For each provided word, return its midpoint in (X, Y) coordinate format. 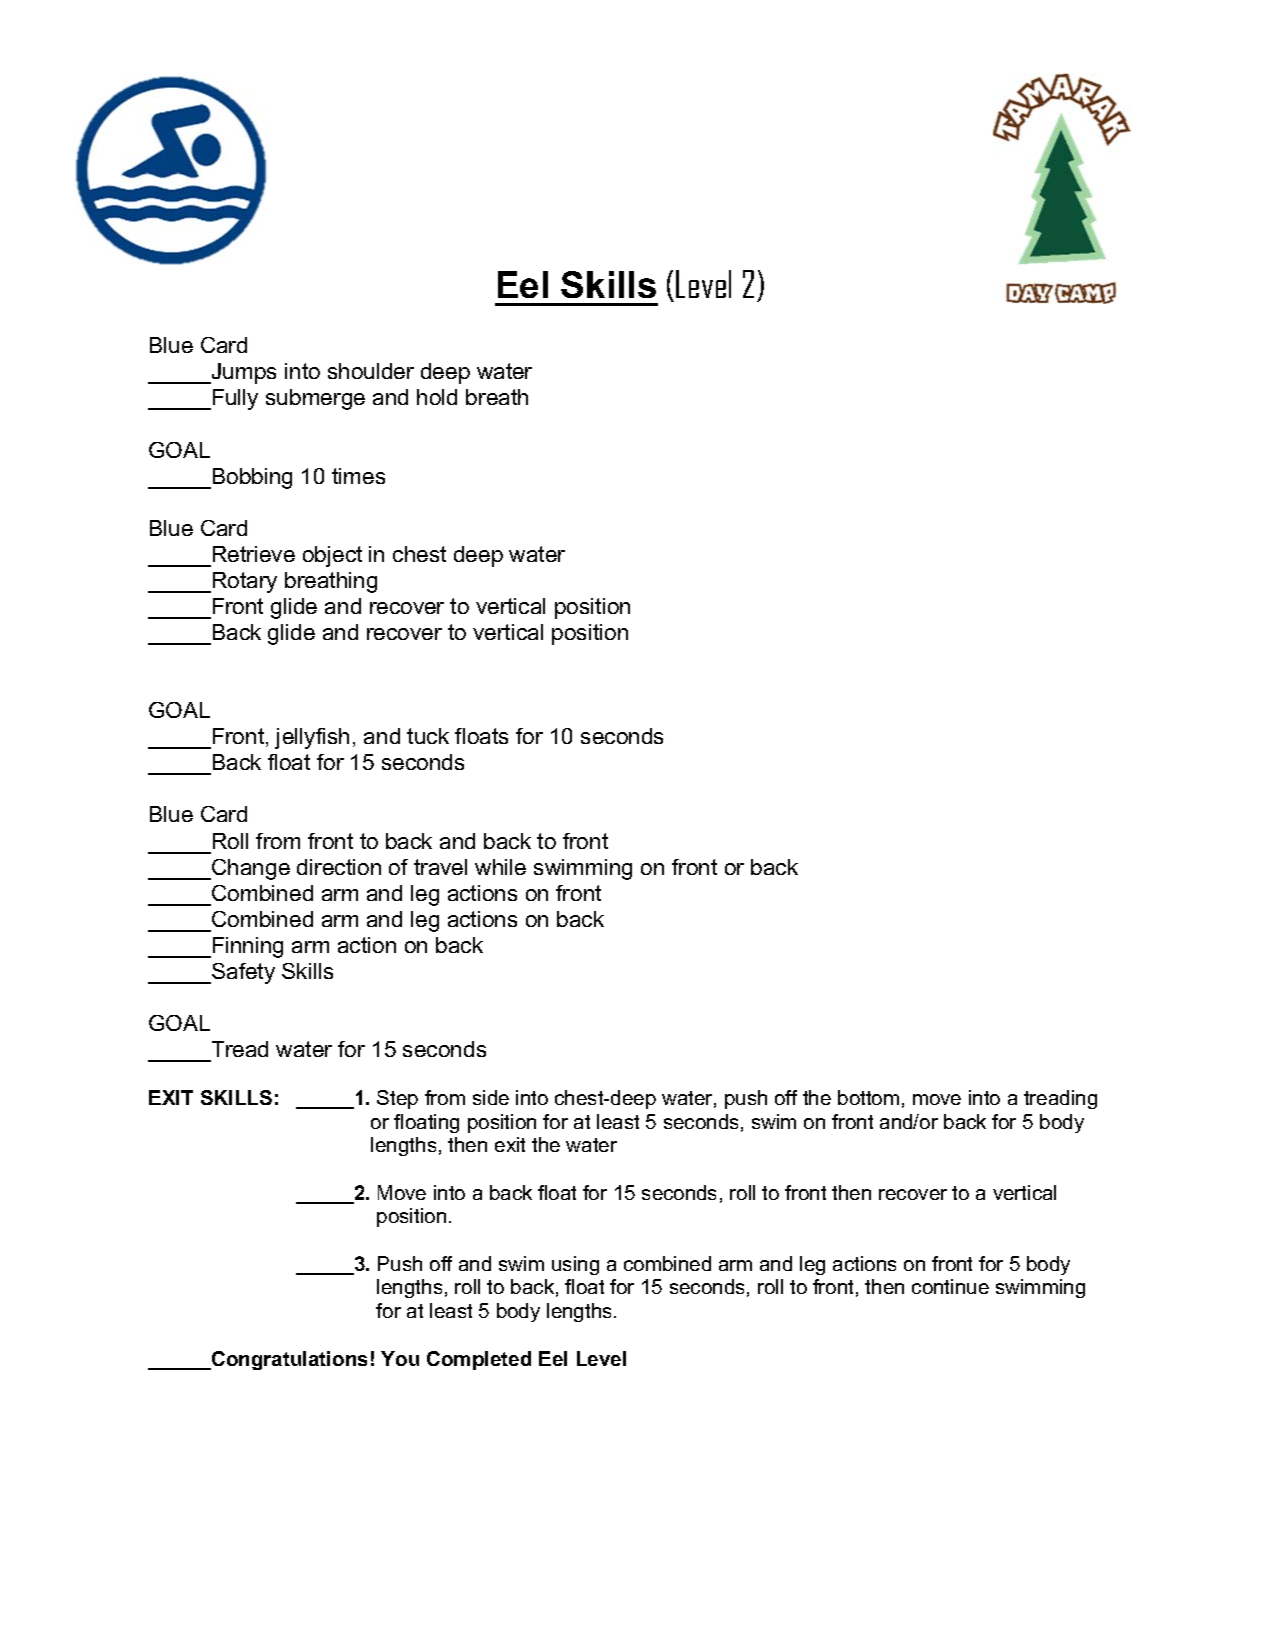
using (575, 1265)
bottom (868, 1097)
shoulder (371, 371)
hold (437, 397)
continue (950, 1286)
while (500, 867)
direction (339, 867)
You (400, 1358)
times (358, 476)
